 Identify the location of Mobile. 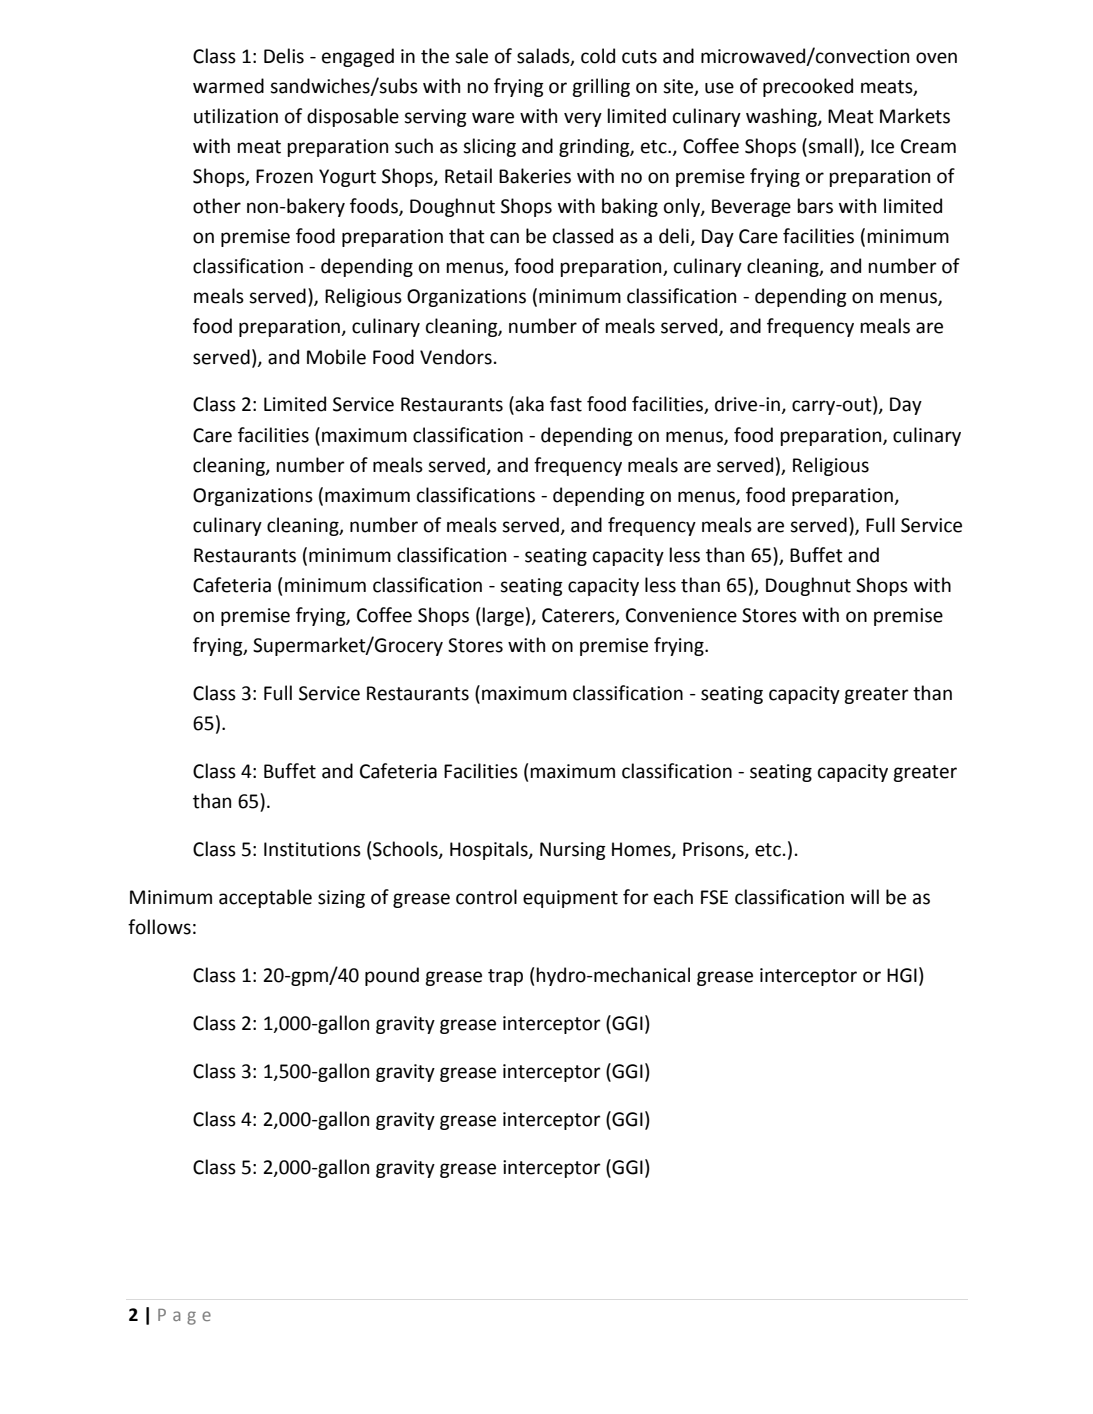
(336, 357).
